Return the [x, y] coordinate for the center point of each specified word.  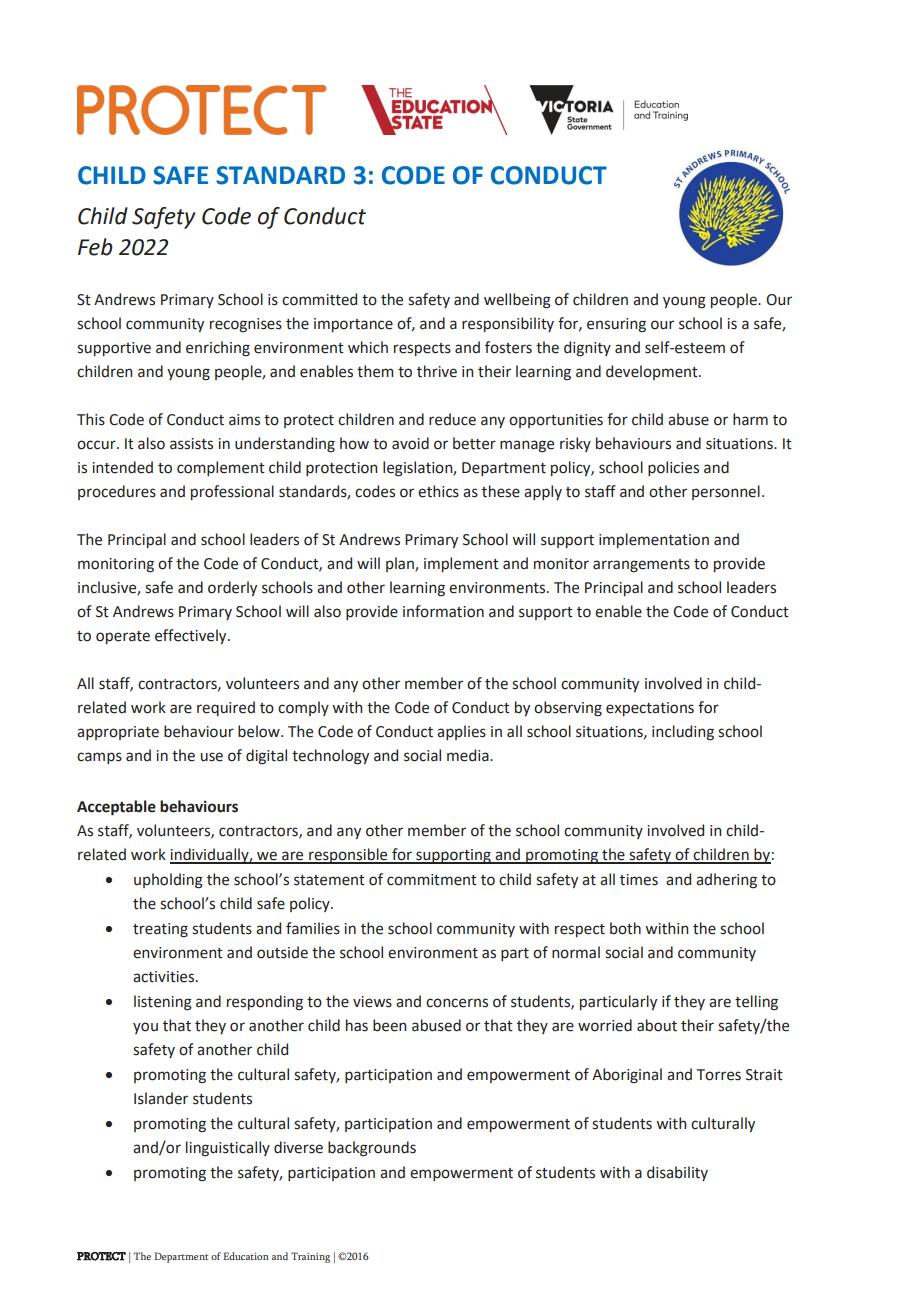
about [657, 1025]
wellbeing [517, 301]
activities [165, 977]
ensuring [616, 325]
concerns [457, 1003]
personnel [726, 492]
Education [246, 1256]
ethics [438, 491]
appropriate [118, 733]
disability [677, 1173]
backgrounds [372, 1149]
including [683, 733]
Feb [95, 247]
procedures [117, 492]
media [469, 755]
